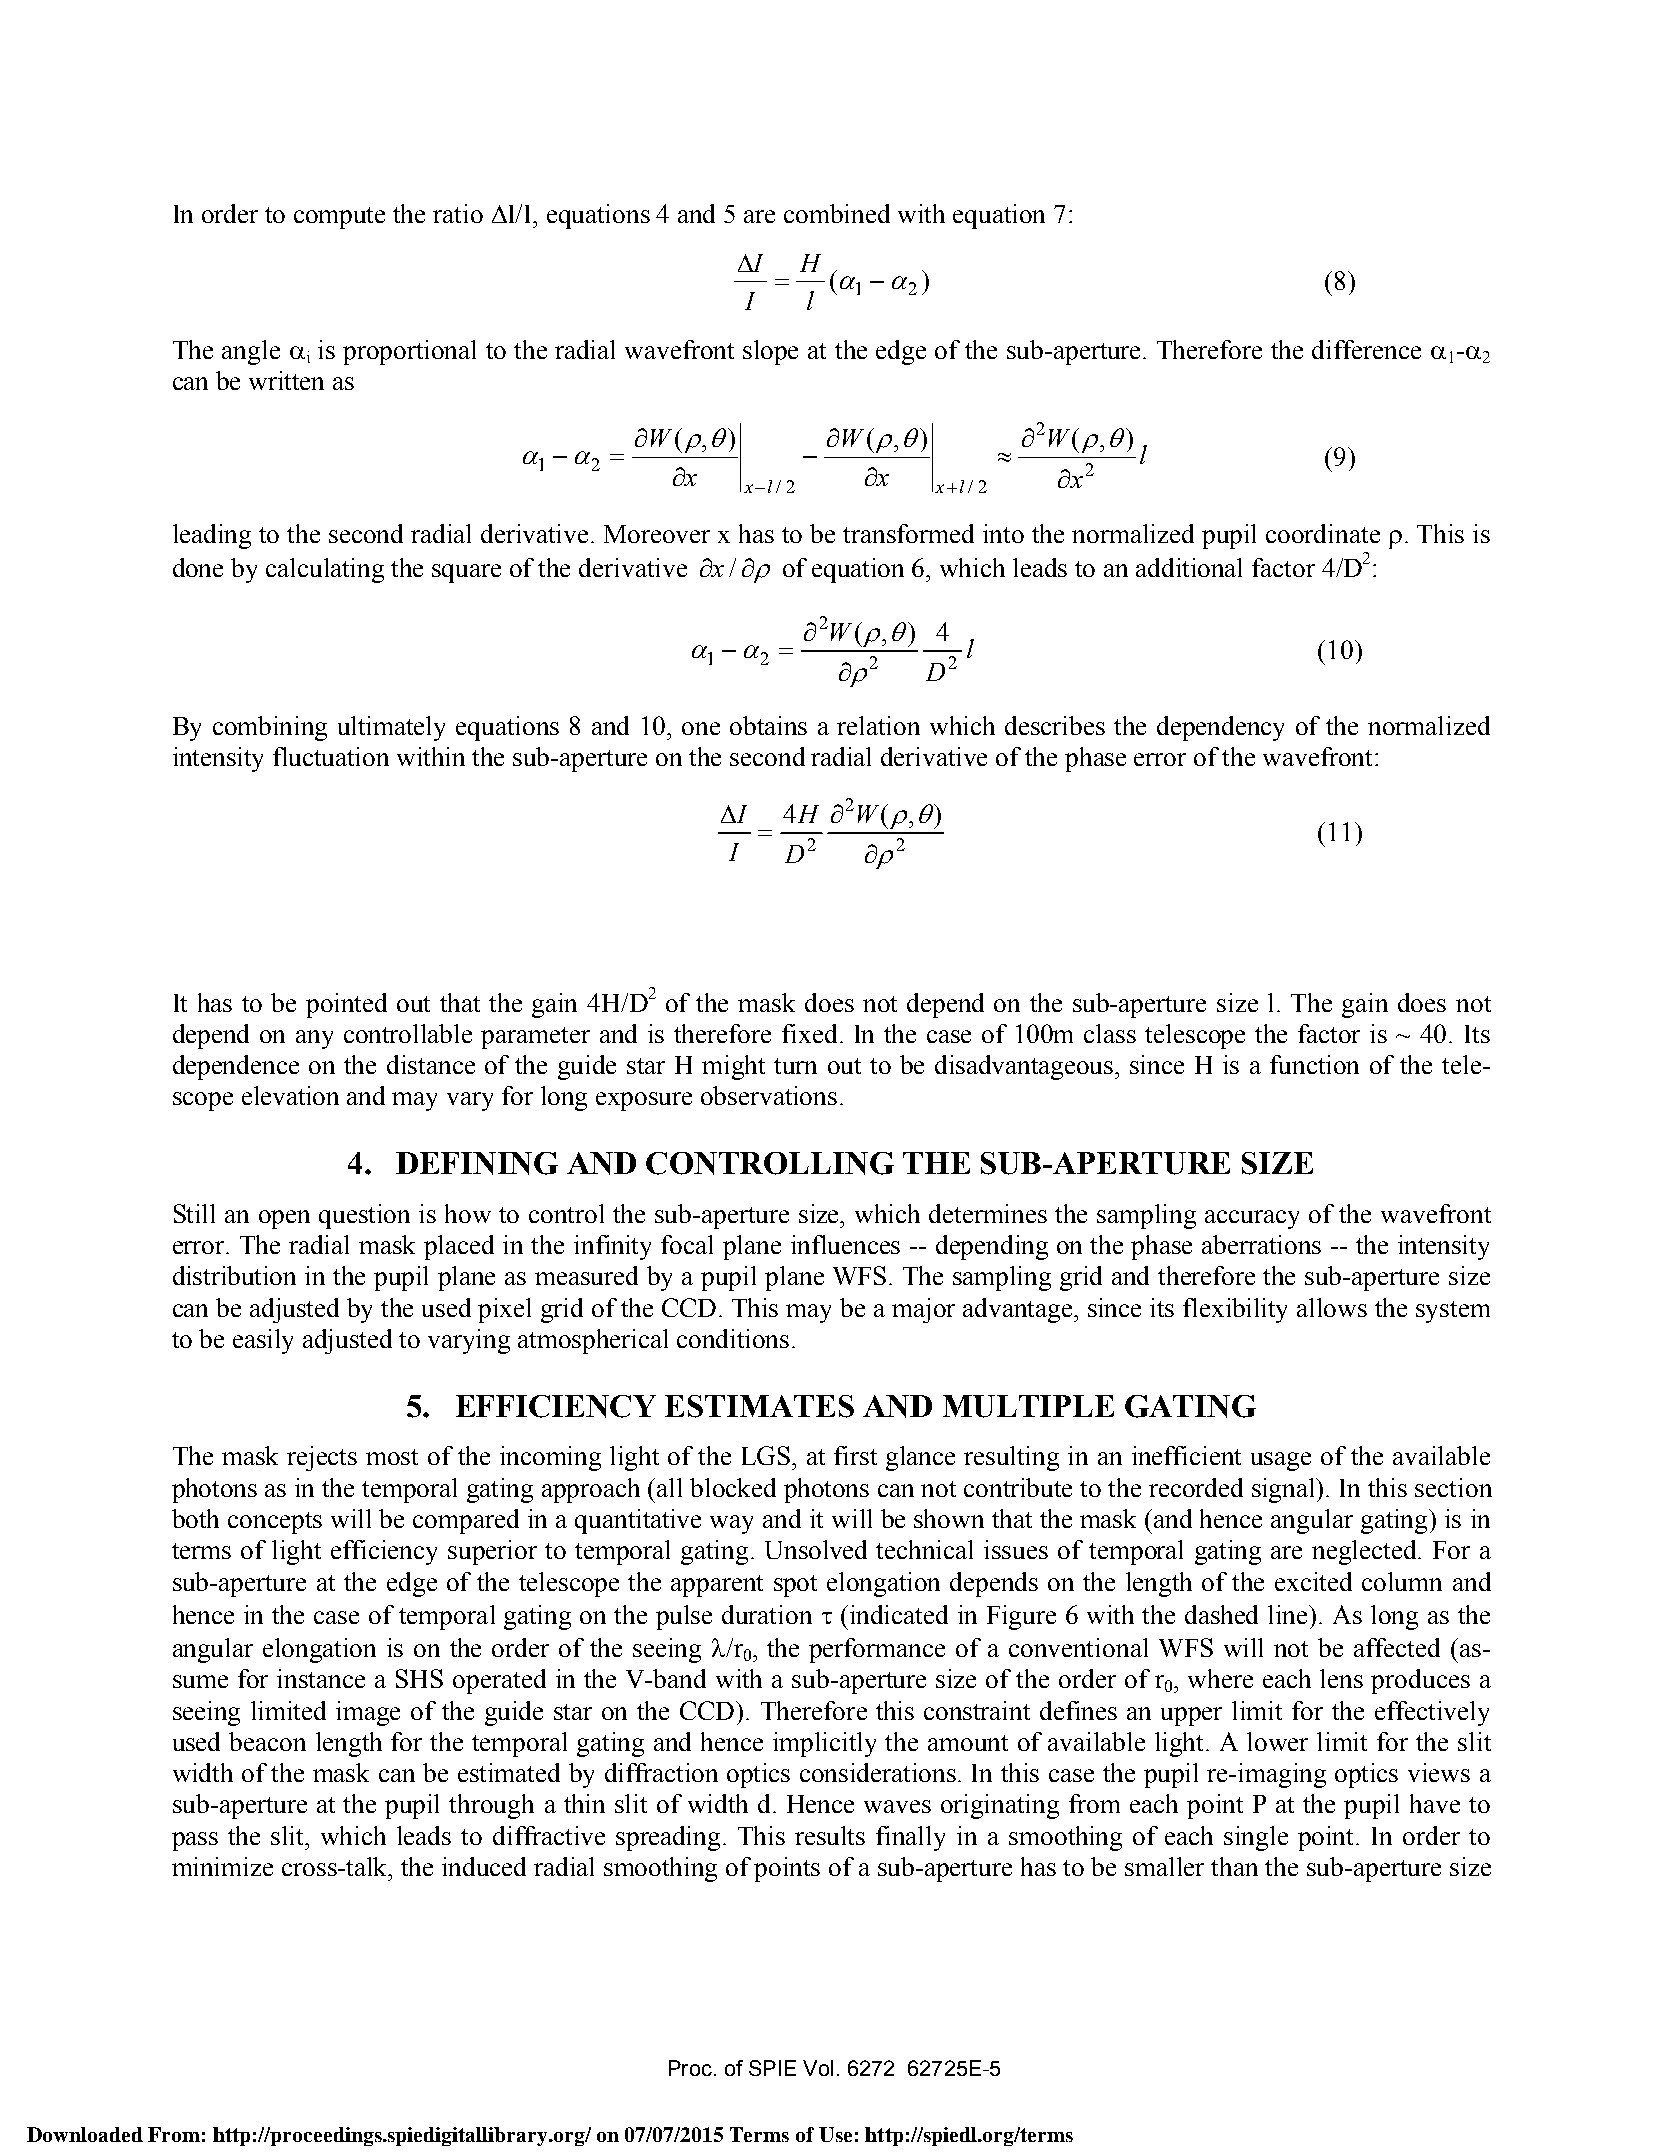 This image has height=2152, width=1663. I want to click on difference, so click(1366, 349).
